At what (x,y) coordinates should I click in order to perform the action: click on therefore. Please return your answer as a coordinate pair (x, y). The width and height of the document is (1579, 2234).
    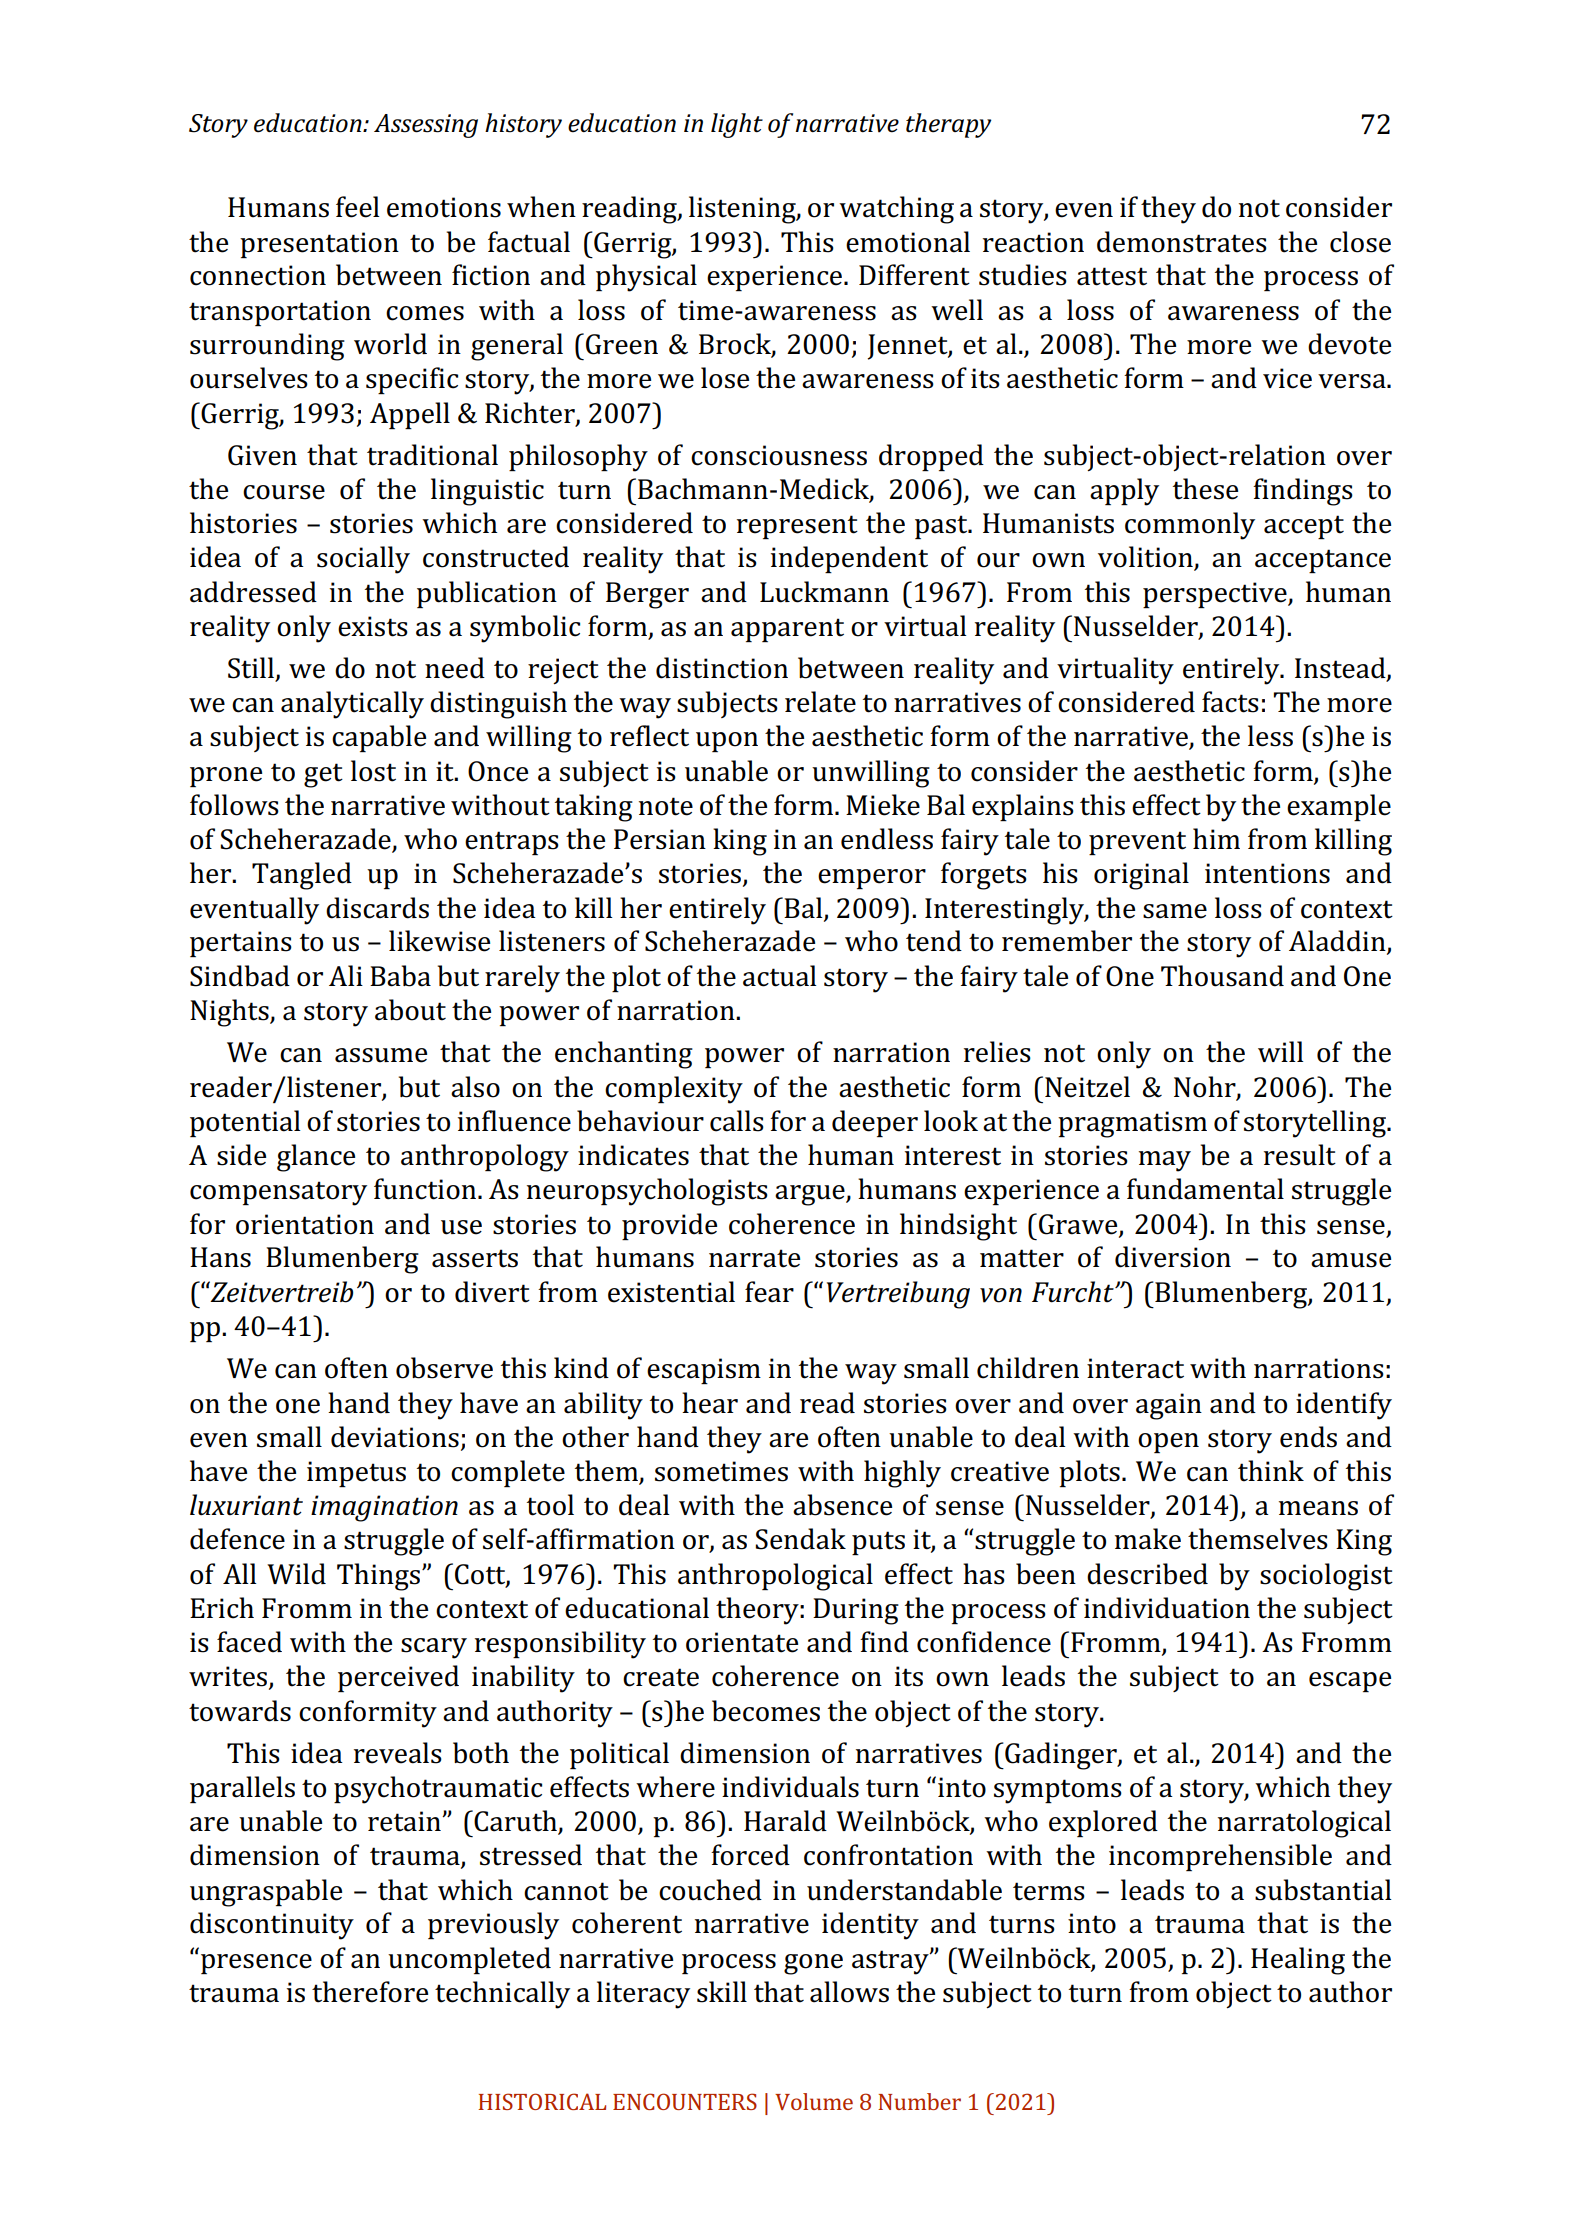
    Looking at the image, I should click on (370, 1992).
